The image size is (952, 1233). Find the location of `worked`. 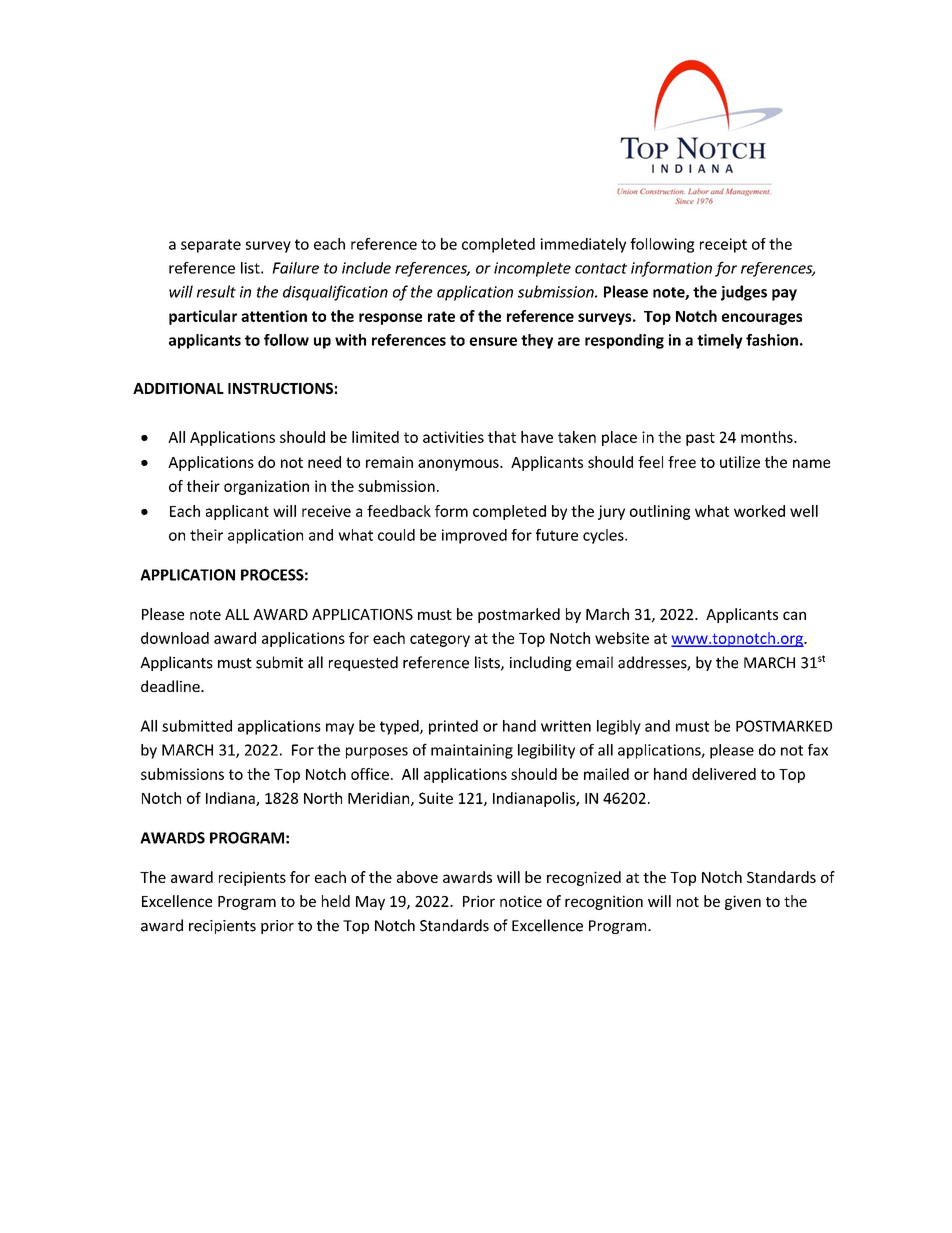

worked is located at coordinates (759, 511).
